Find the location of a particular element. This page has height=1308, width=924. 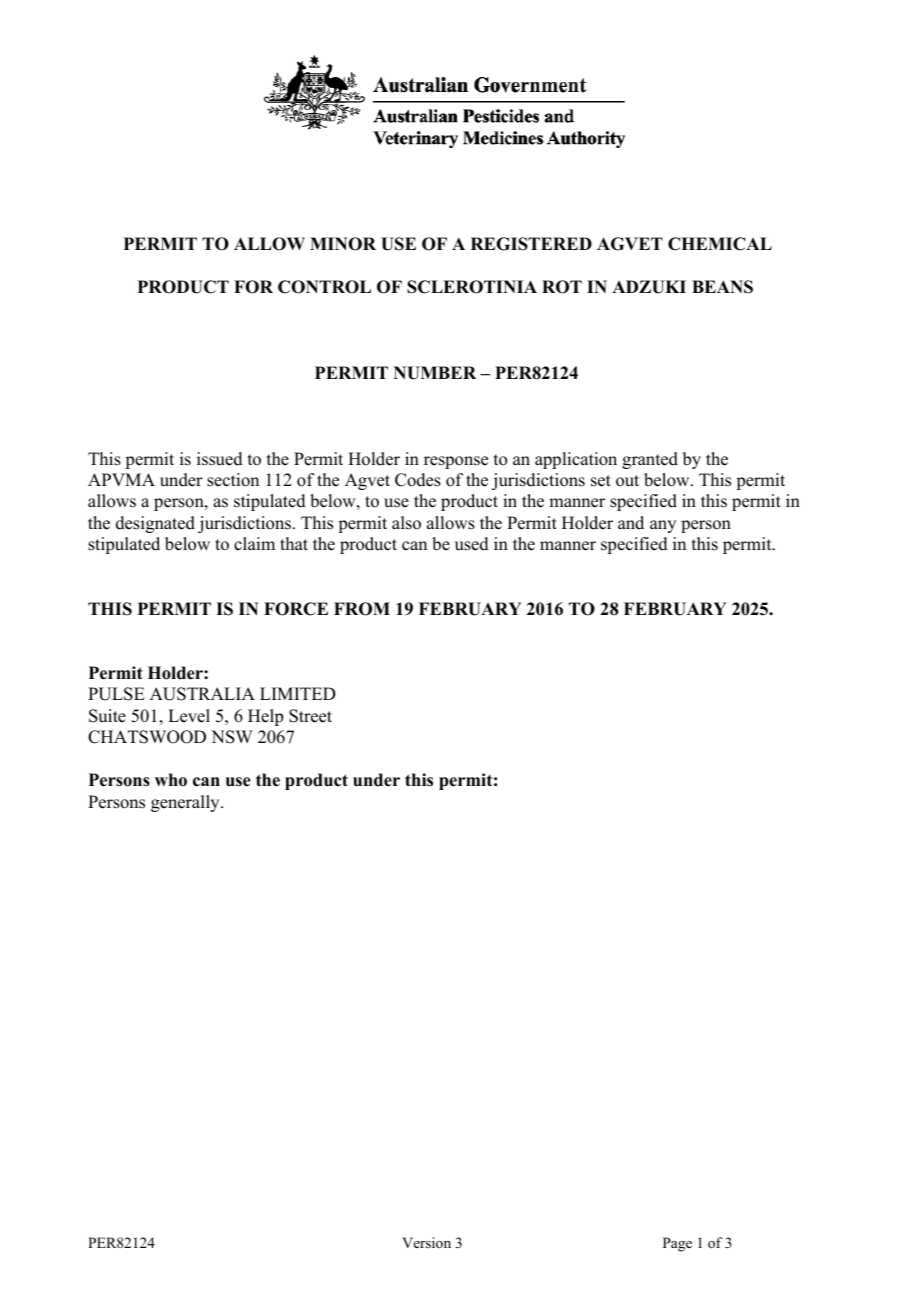

also is located at coordinates (406, 523).
